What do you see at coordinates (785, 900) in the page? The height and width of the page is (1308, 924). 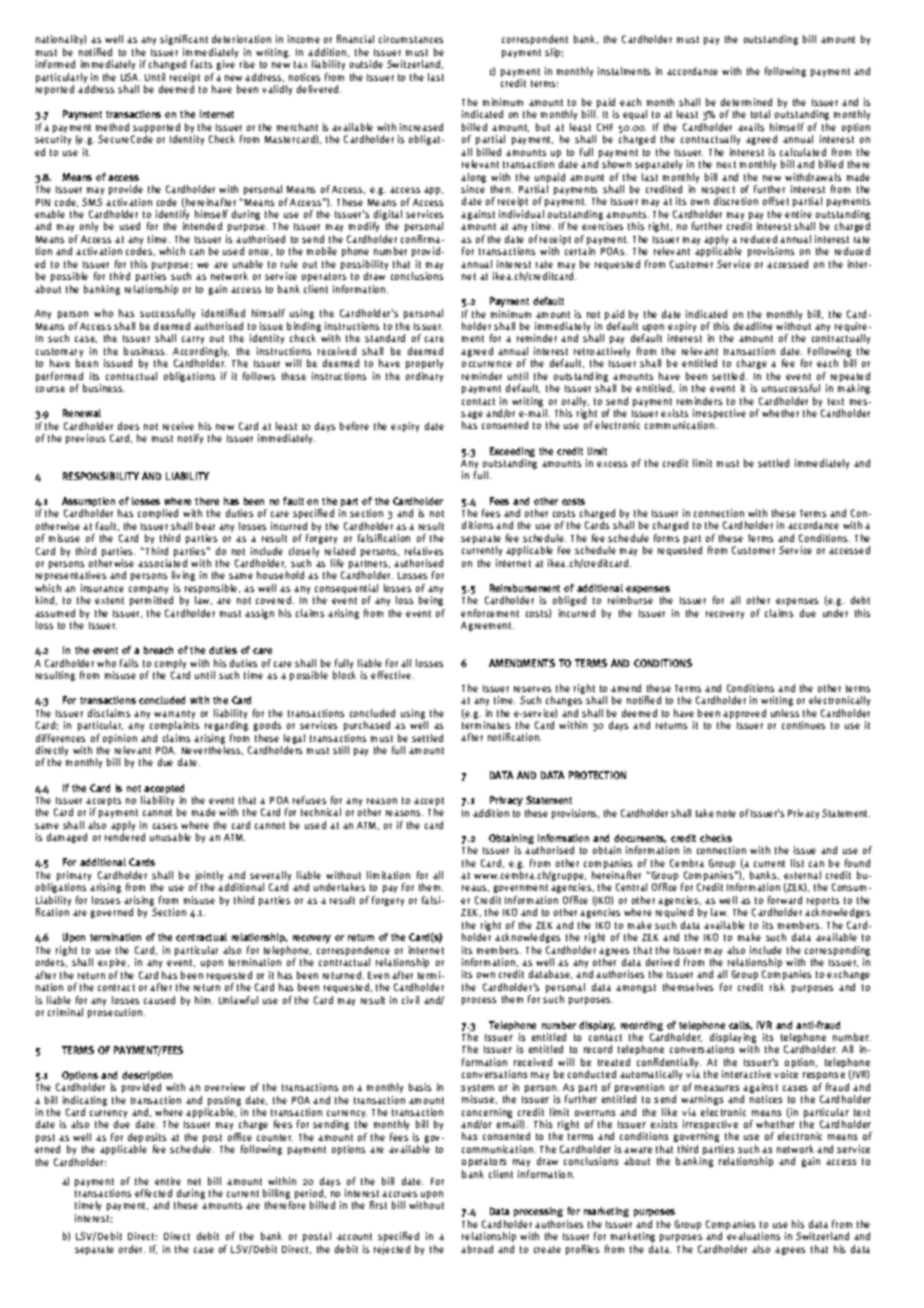 I see `forward` at bounding box center [785, 900].
